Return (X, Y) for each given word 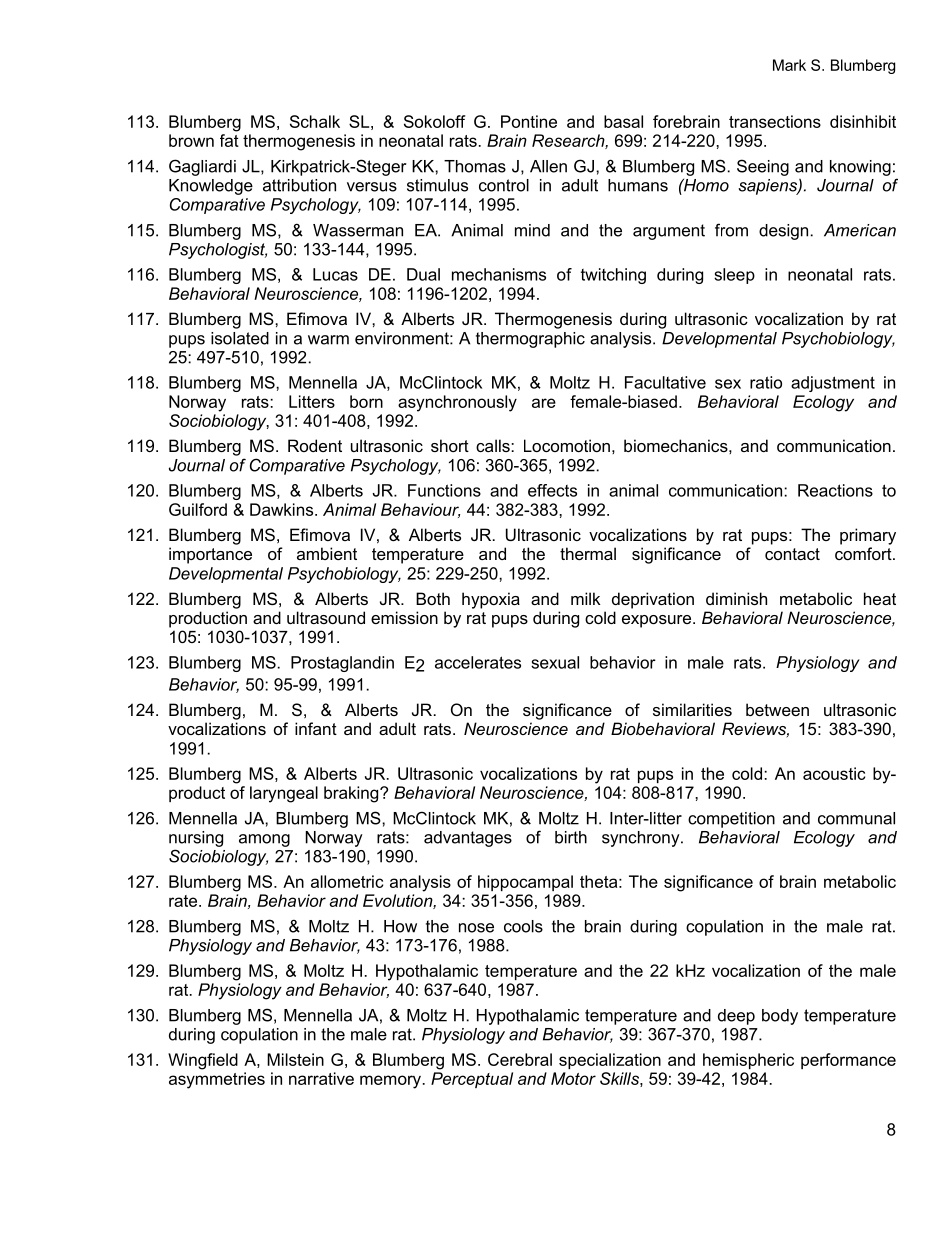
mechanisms (499, 274)
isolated (240, 338)
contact (792, 554)
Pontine (529, 121)
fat (229, 140)
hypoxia (491, 600)
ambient (327, 553)
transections (775, 121)
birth (571, 837)
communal (856, 818)
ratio (766, 382)
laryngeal (284, 794)
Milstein (295, 1059)
